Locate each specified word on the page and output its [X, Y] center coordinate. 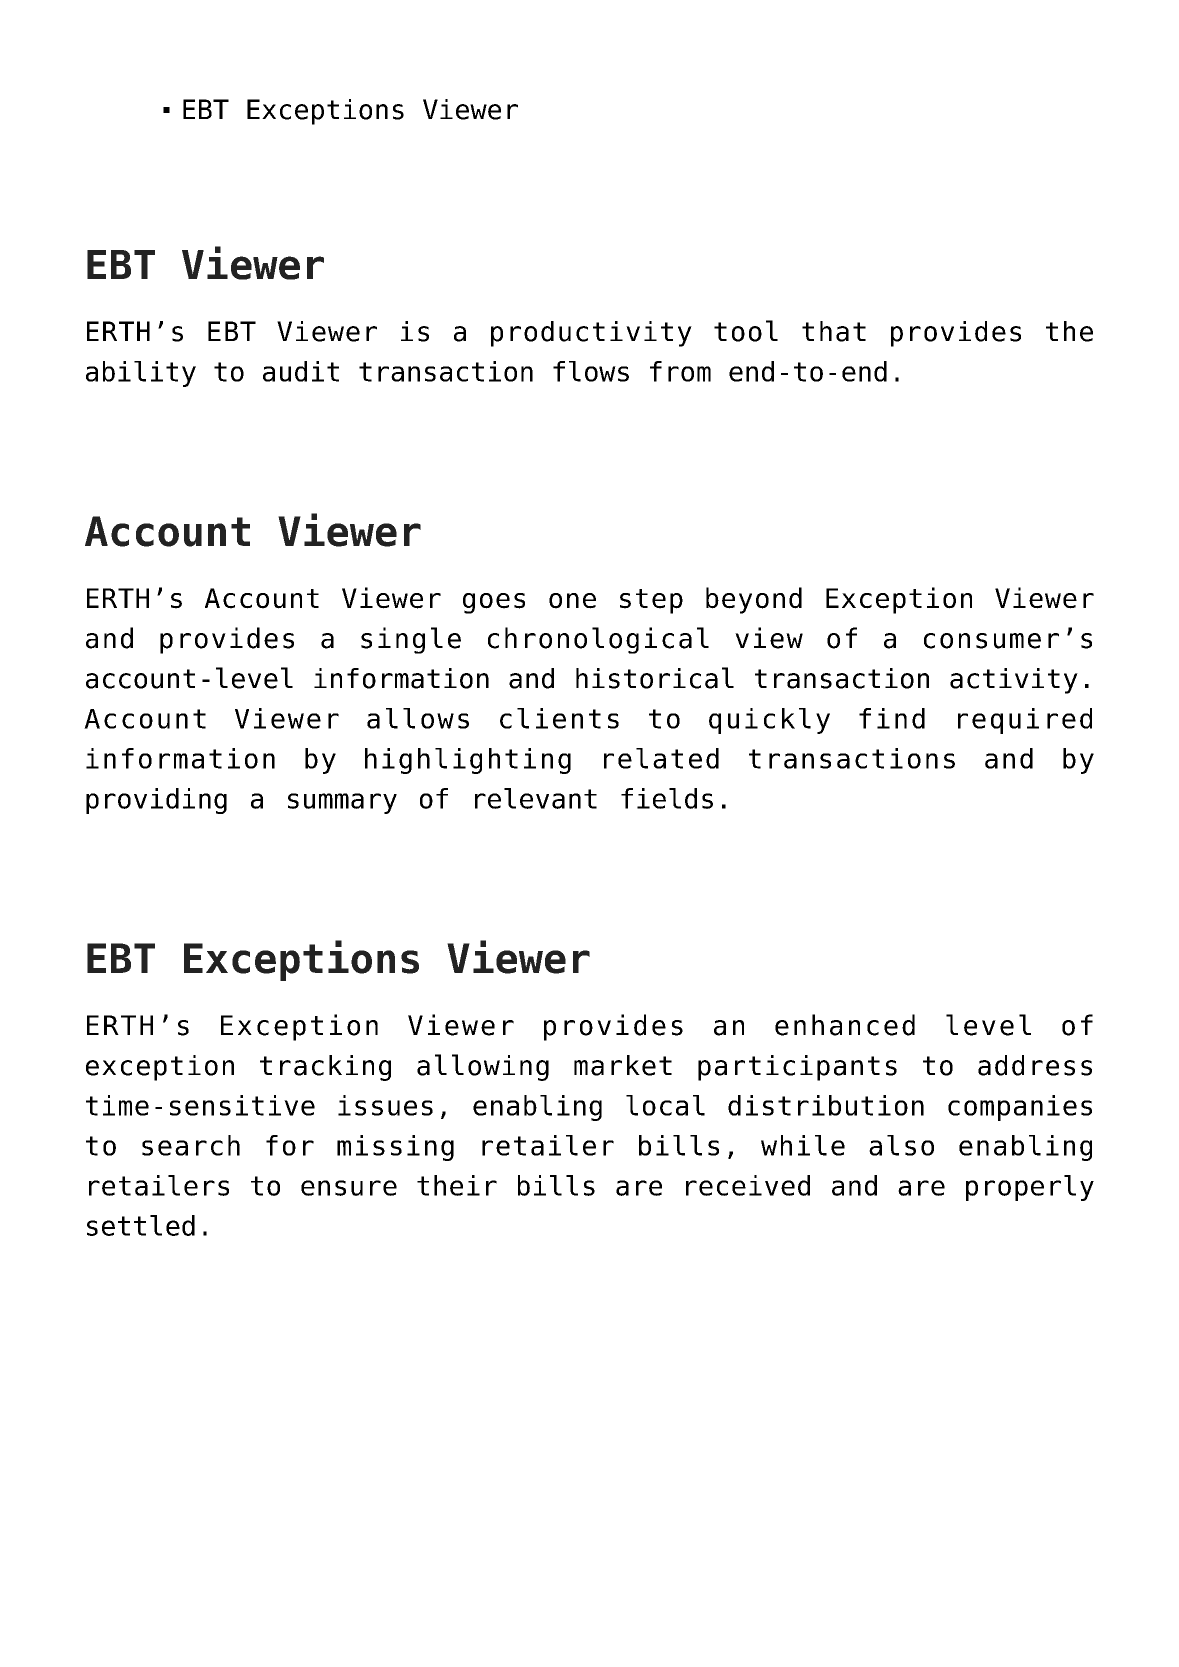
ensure [349, 1188]
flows [591, 371]
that [834, 331]
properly [1030, 1188]
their [457, 1185]
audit [301, 371]
